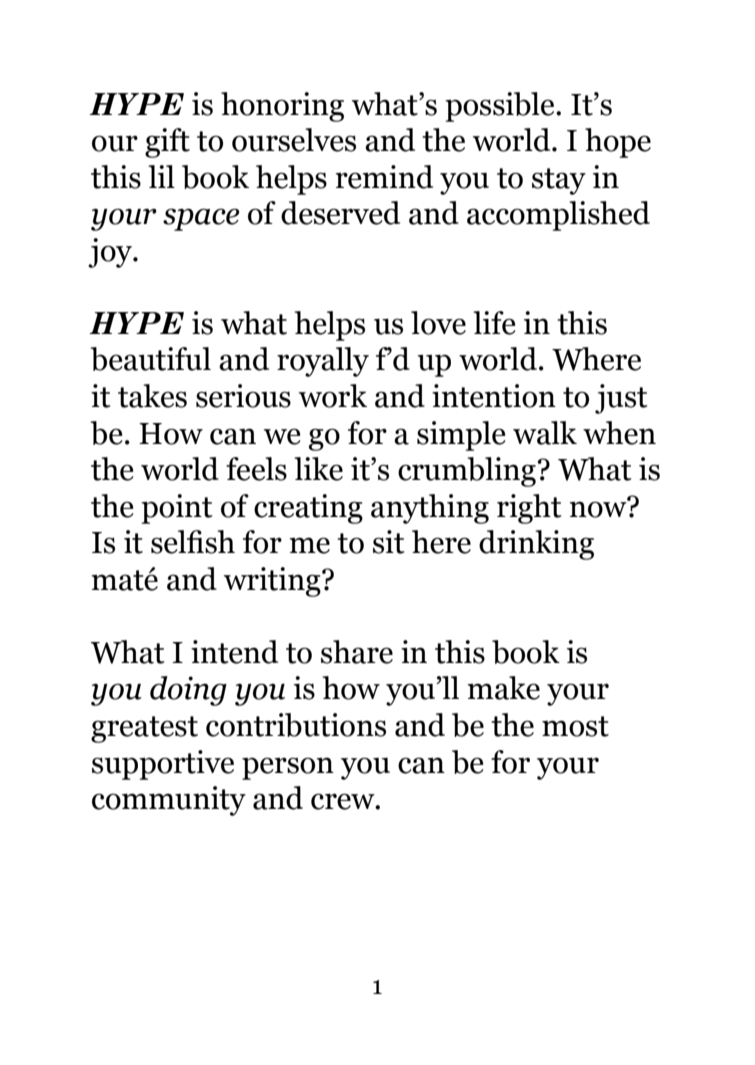 Image resolution: width=755 pixels, height=1065 pixels. Describe the element at coordinates (618, 143) in the screenshot. I see `hope` at that location.
